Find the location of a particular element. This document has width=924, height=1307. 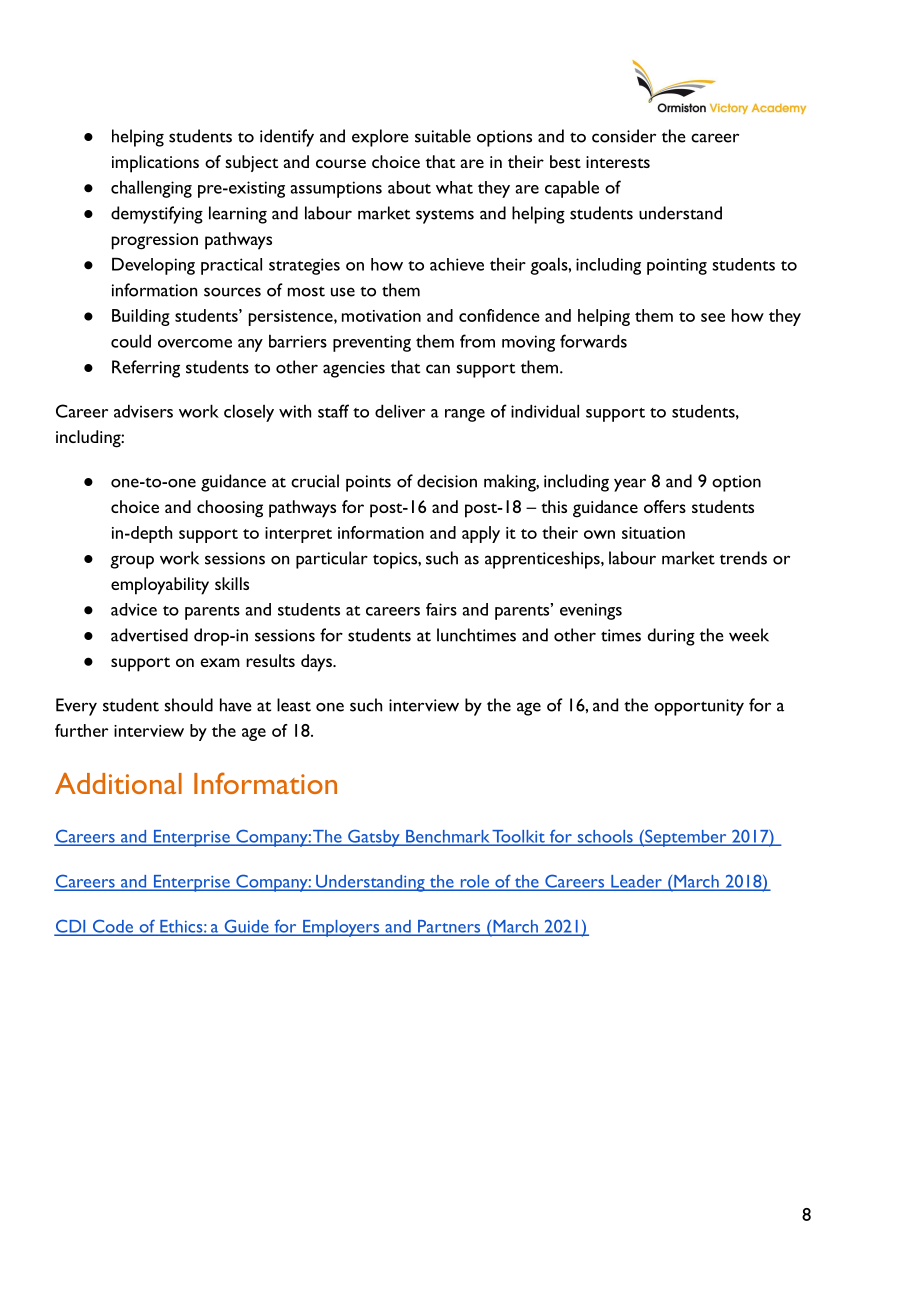

about is located at coordinates (409, 187).
